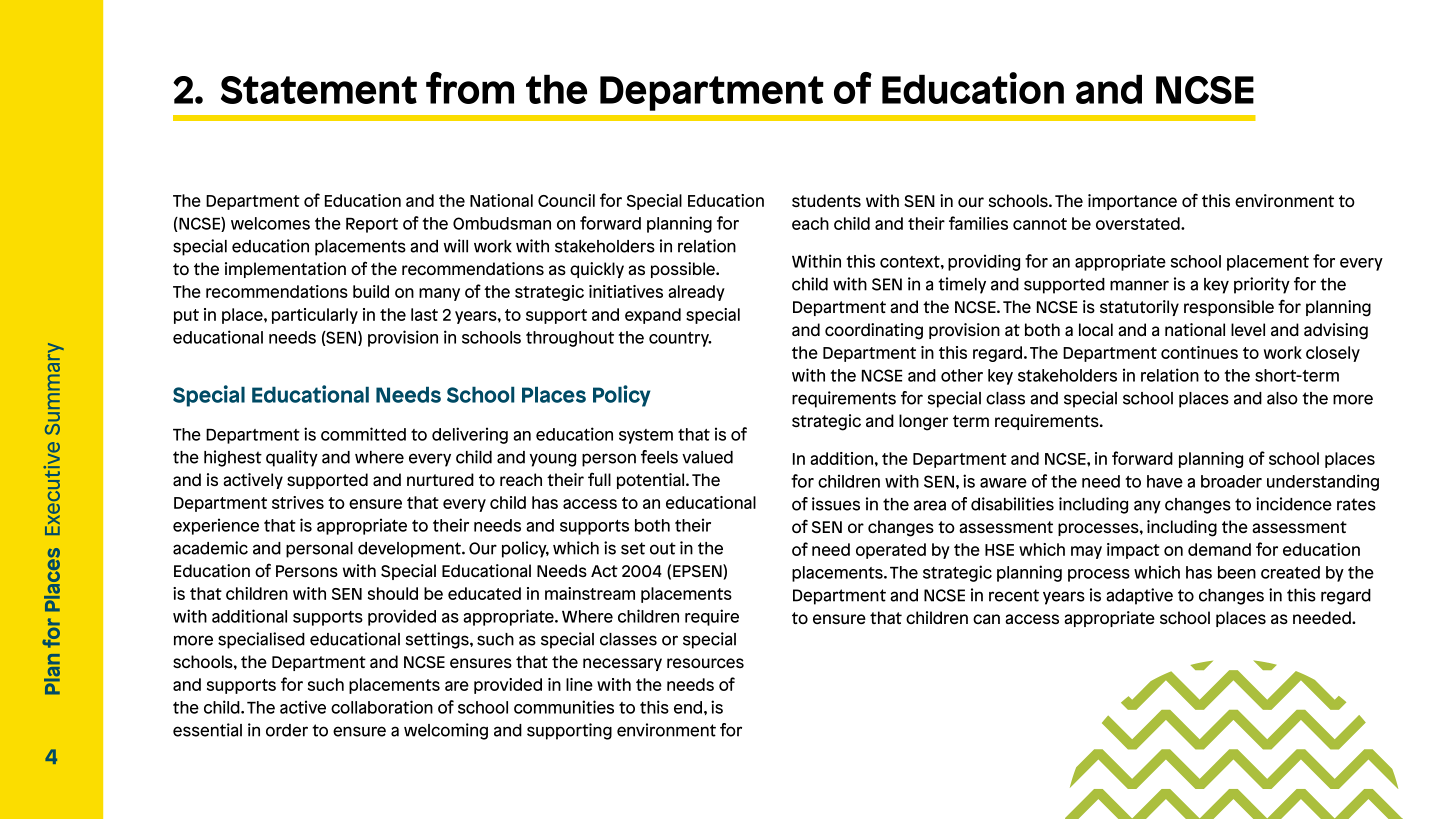  What do you see at coordinates (1139, 596) in the image?
I see `adaptive` at bounding box center [1139, 596].
